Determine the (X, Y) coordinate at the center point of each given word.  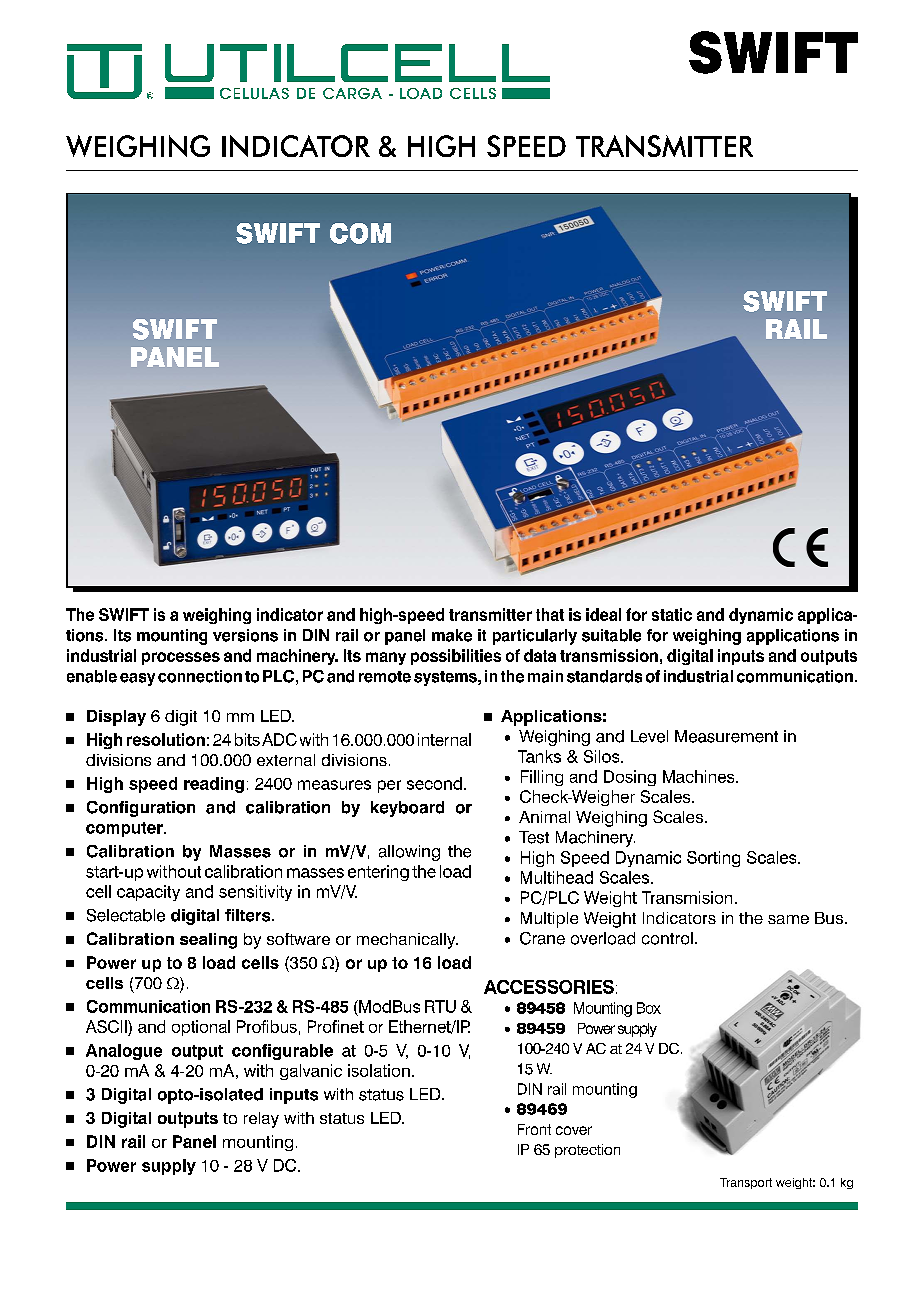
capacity (148, 893)
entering (378, 873)
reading (214, 785)
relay (261, 1120)
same (788, 919)
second (434, 783)
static (672, 614)
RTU (440, 1006)
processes (181, 658)
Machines (700, 776)
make (452, 635)
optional (201, 1028)
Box (649, 1008)
